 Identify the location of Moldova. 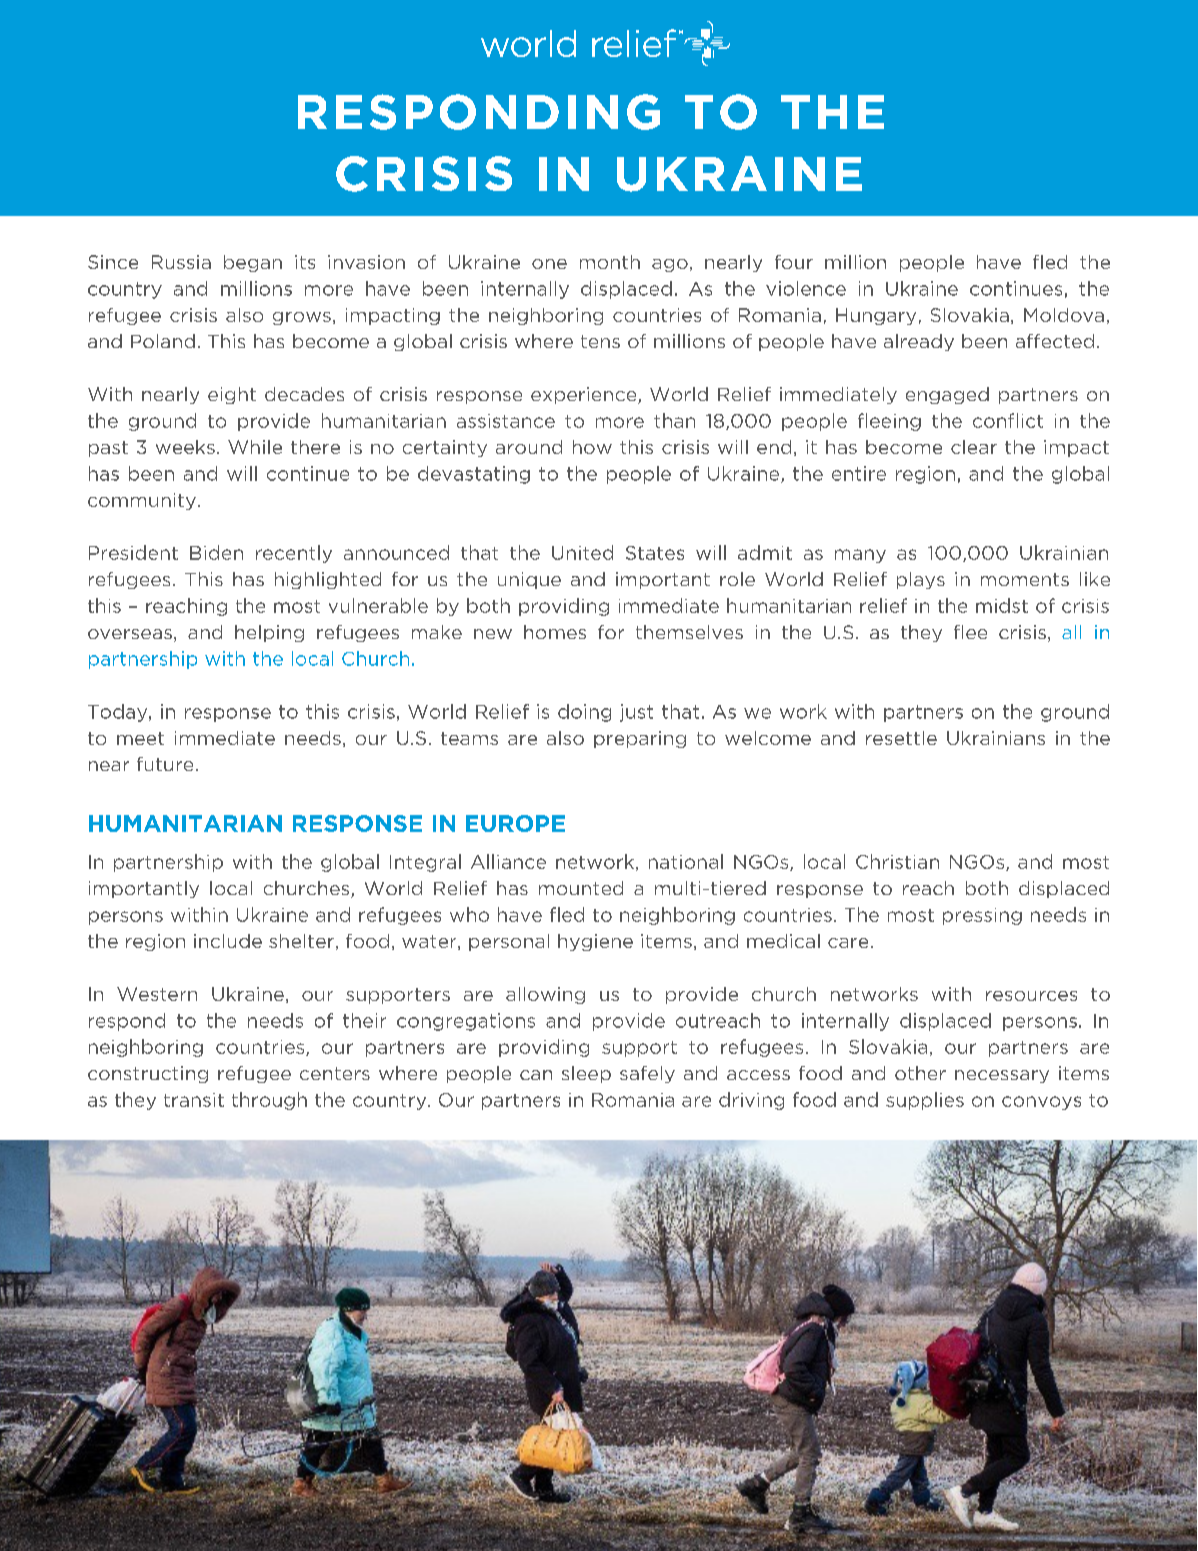
(1064, 315).
